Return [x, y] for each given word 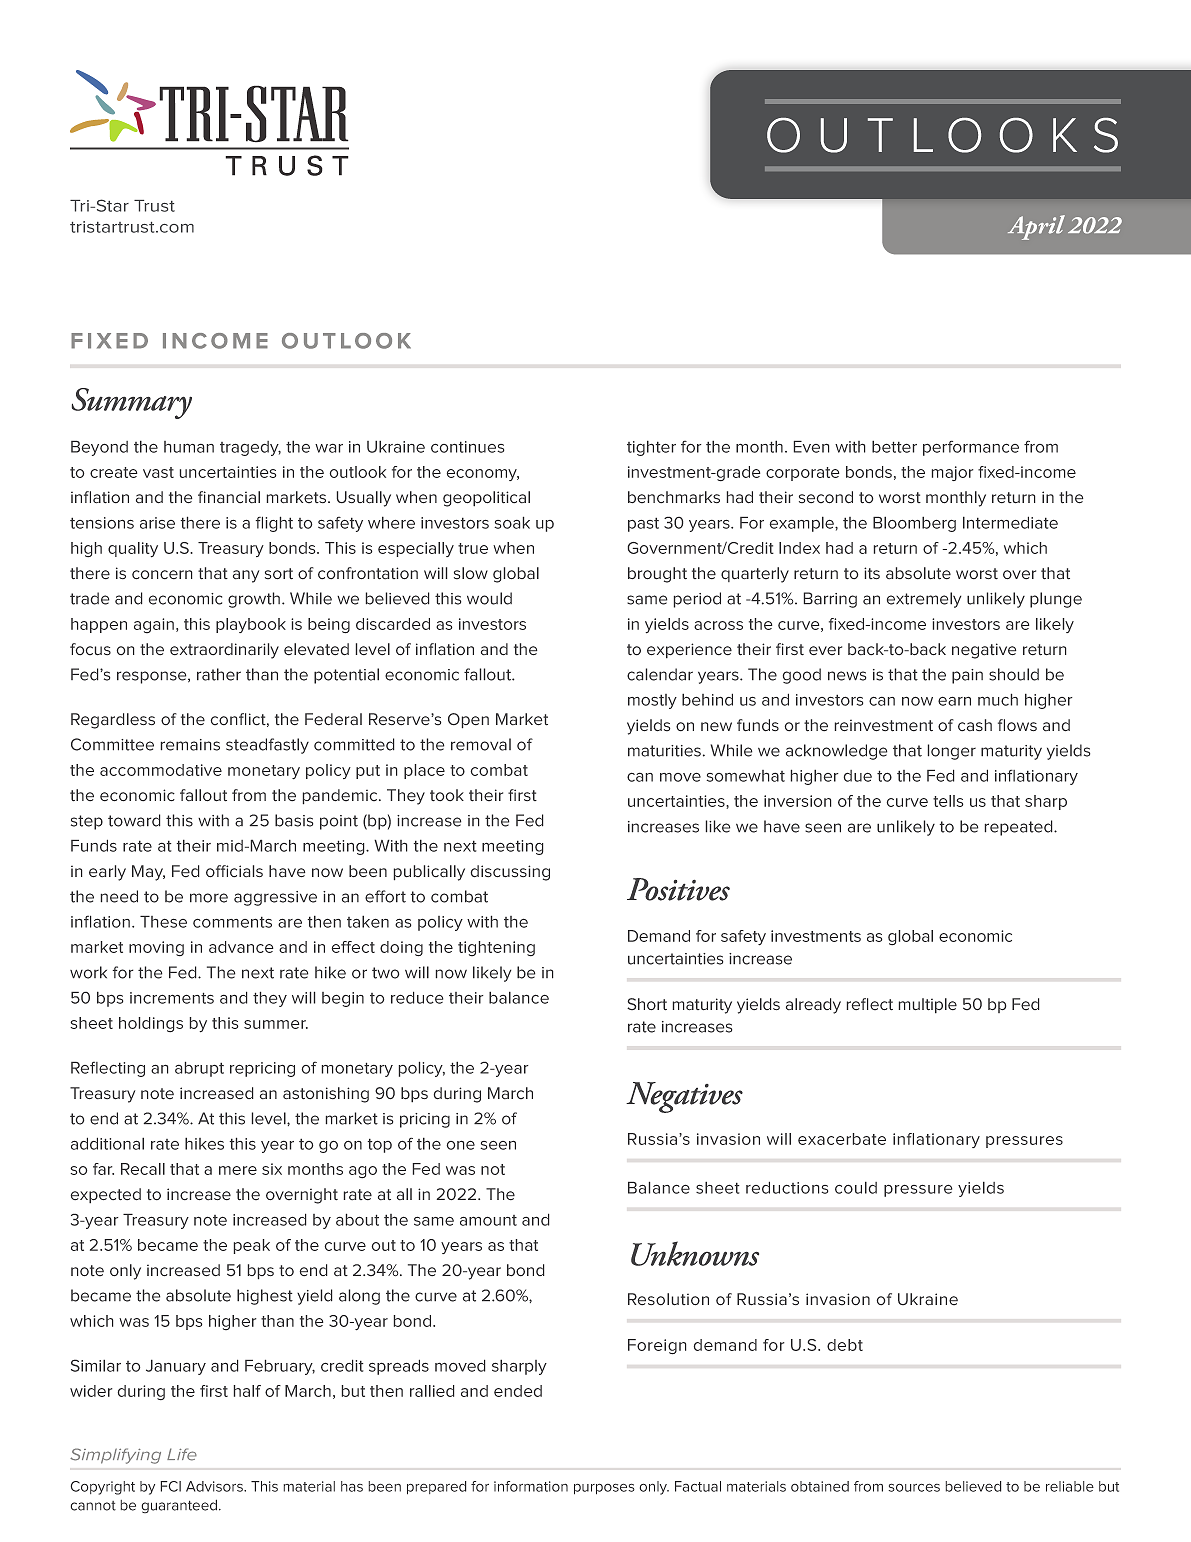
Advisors [215, 1486]
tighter [651, 448]
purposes [604, 1489]
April [1036, 227]
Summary [132, 403]
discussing [510, 873]
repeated [1020, 828]
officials [234, 871]
